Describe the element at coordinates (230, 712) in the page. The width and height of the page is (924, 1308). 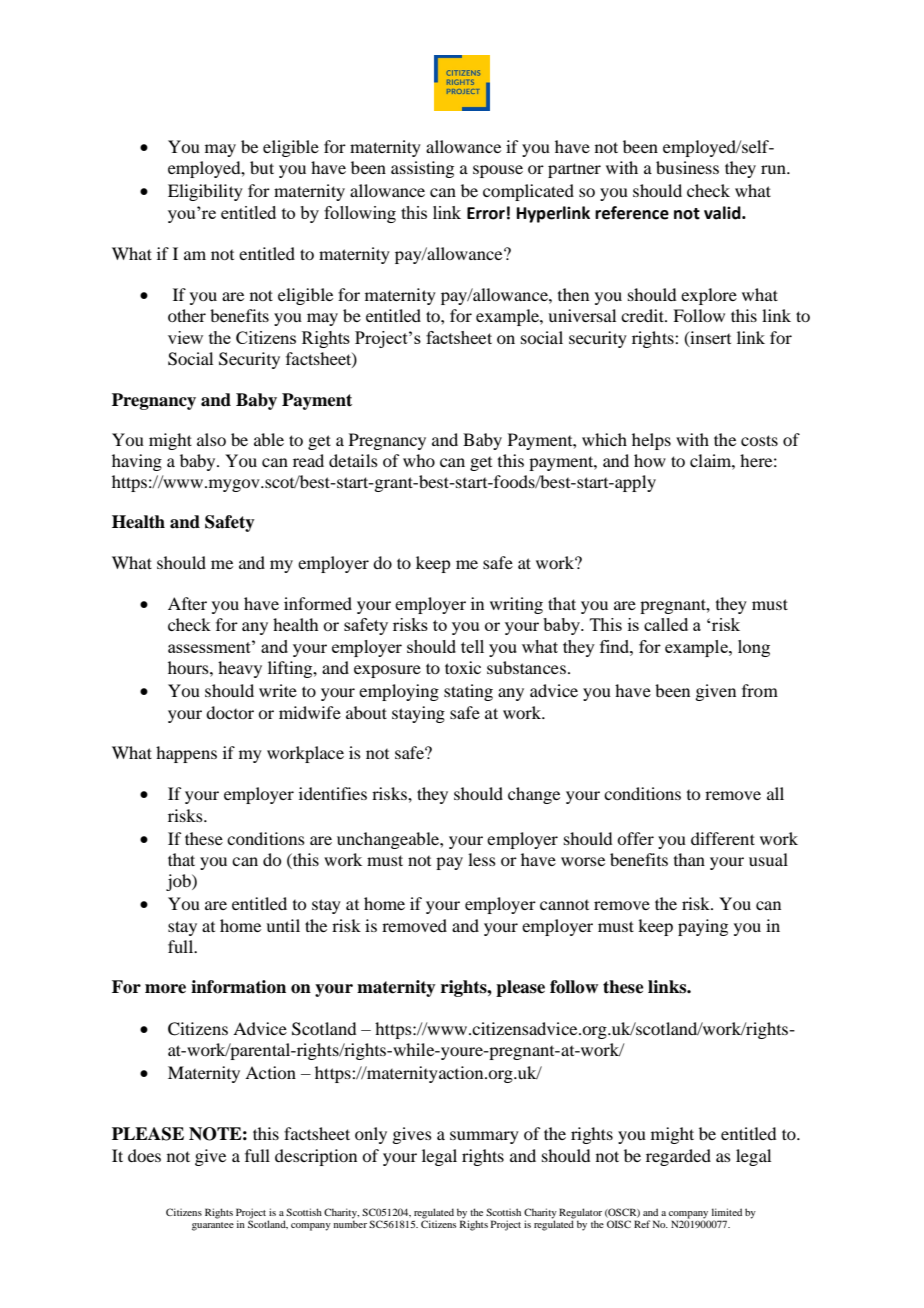
I see `doctor` at that location.
